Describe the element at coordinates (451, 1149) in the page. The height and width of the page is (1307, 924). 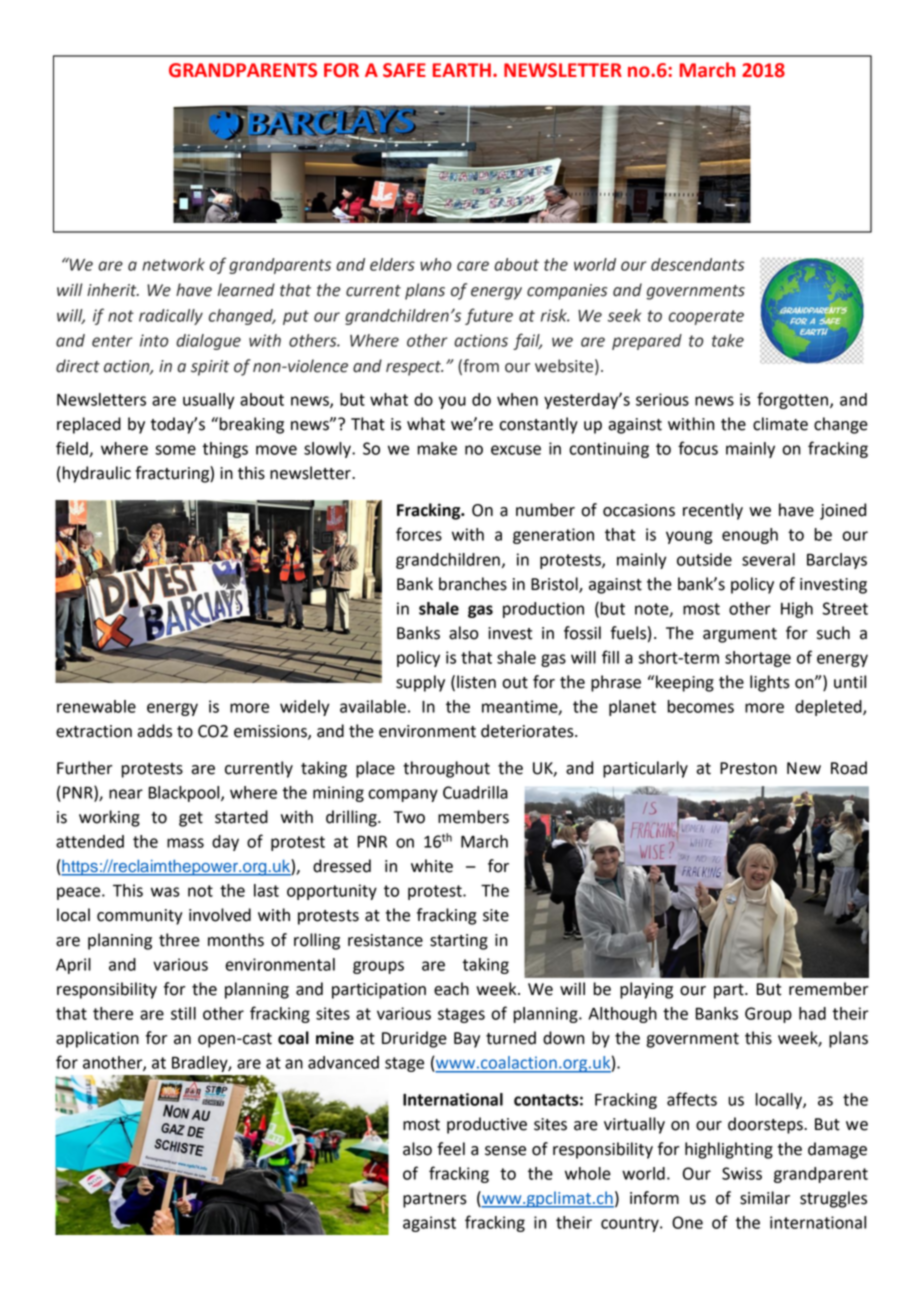
I see `feel` at that location.
